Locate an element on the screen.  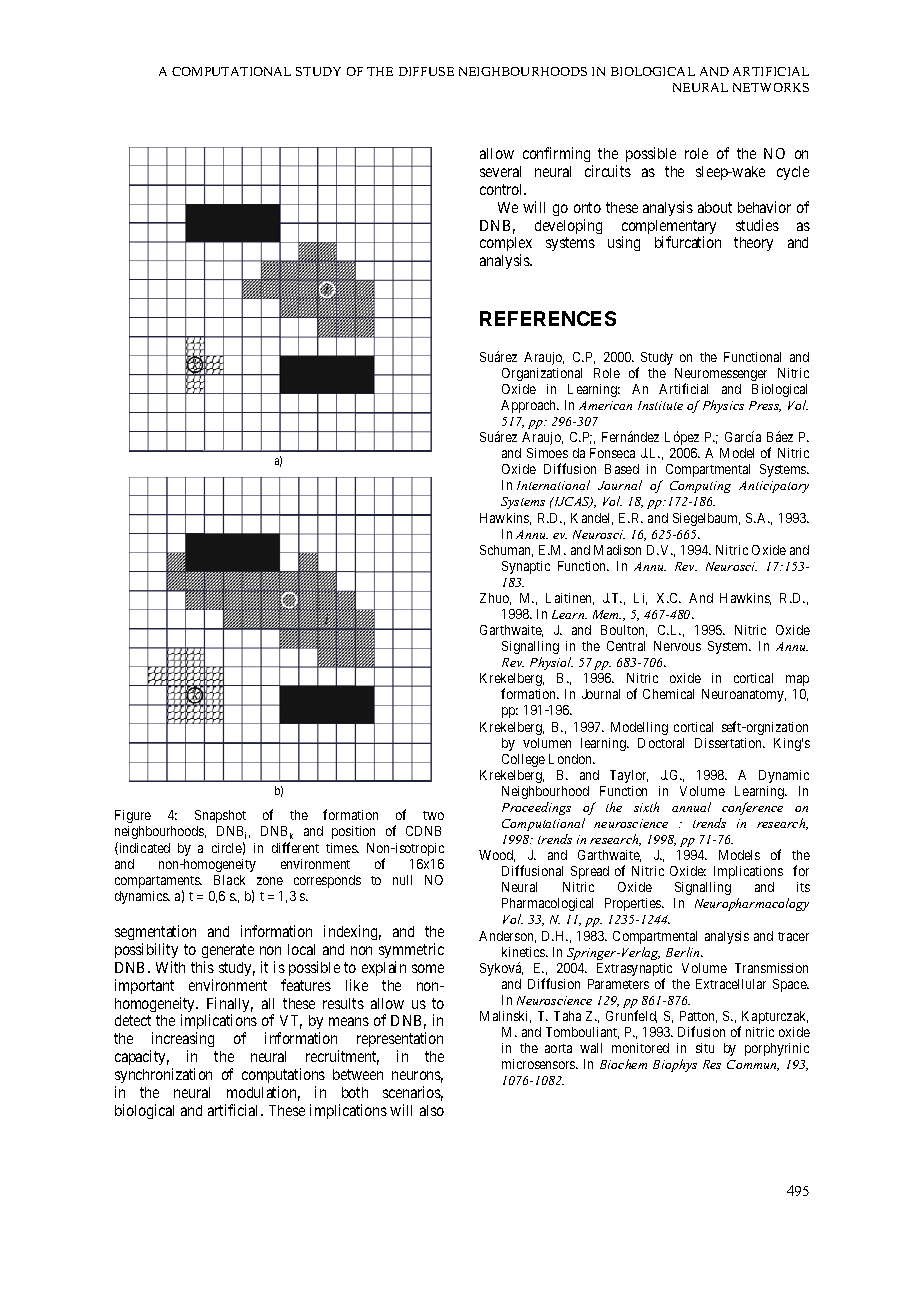
several is located at coordinates (500, 171).
